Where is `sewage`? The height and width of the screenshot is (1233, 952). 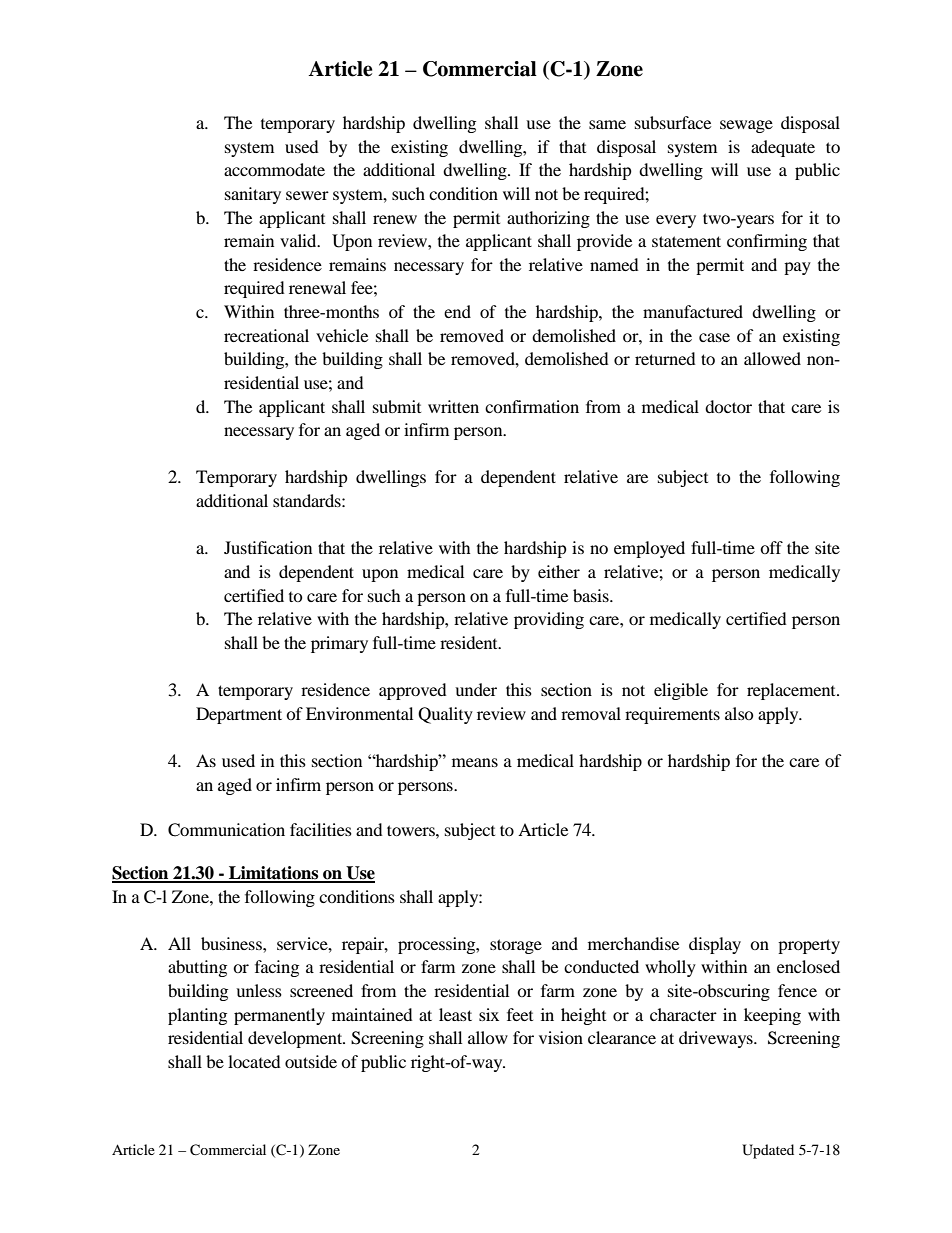
sewage is located at coordinates (746, 126).
